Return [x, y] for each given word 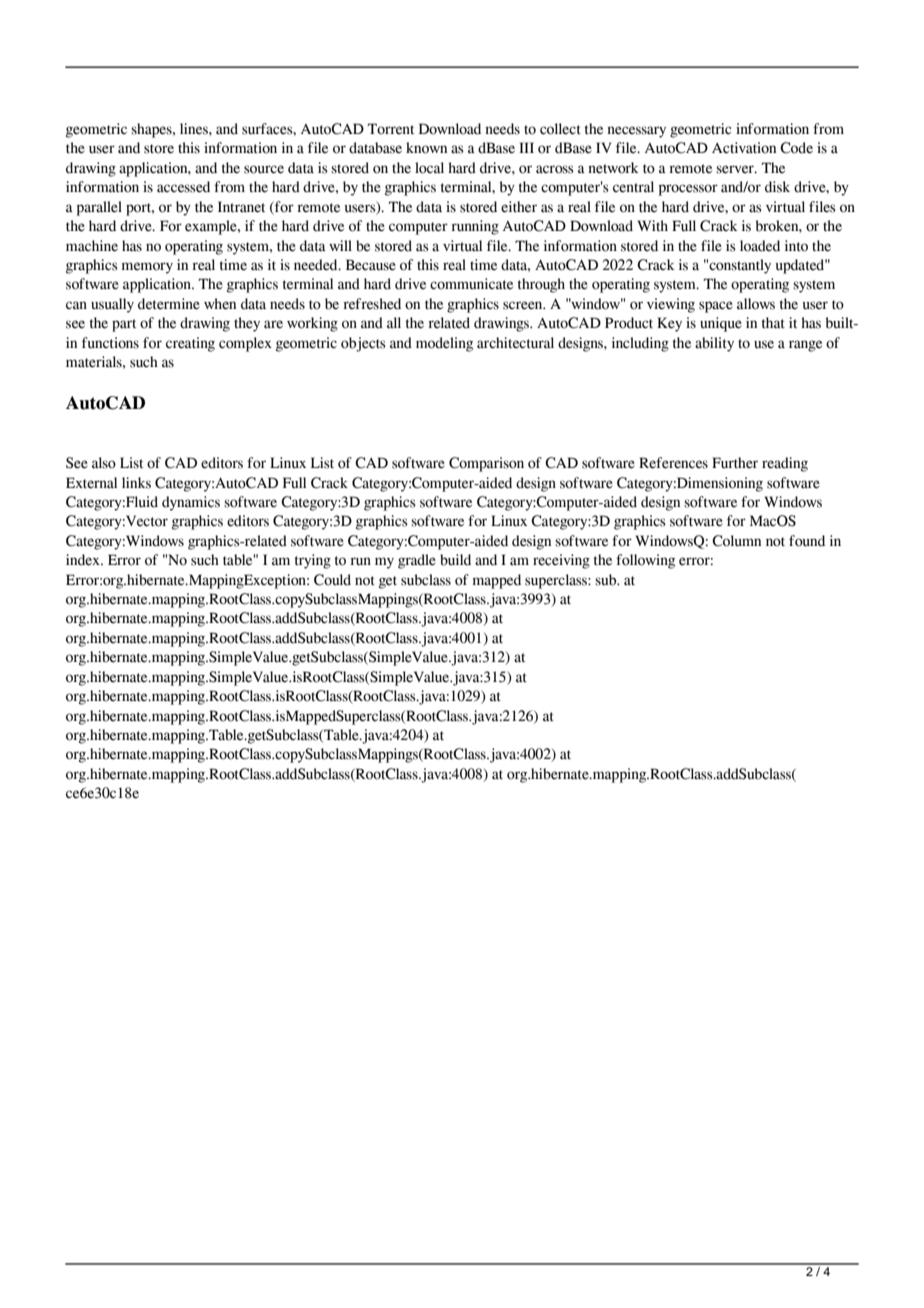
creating [190, 344]
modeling [444, 344]
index [84, 560]
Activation [744, 148]
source [264, 169]
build [455, 560]
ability [714, 344]
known [426, 148]
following [645, 561]
